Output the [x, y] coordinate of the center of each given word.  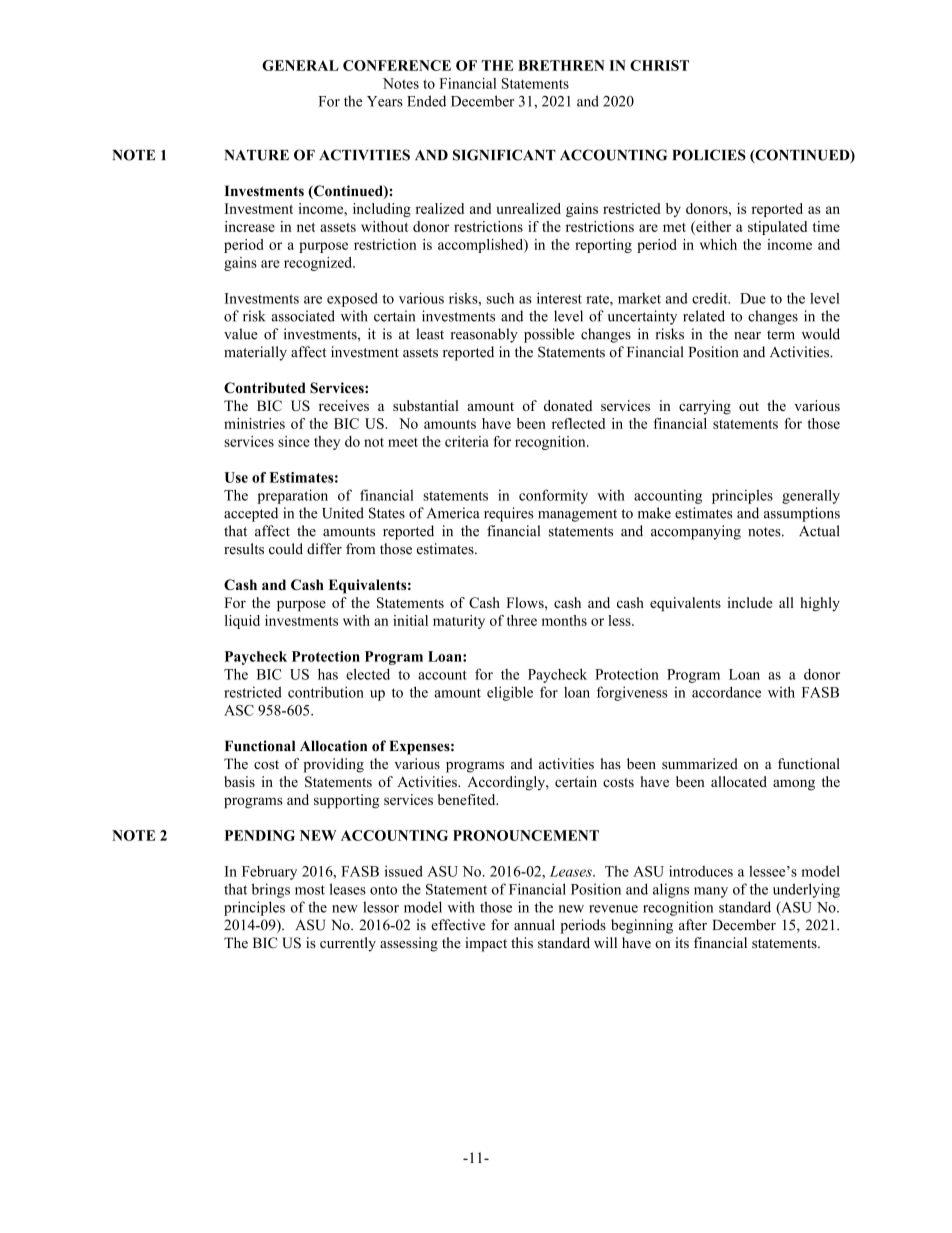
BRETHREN [561, 65]
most [310, 890]
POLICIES [709, 155]
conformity [553, 496]
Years [385, 101]
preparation [292, 496]
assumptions [802, 514]
